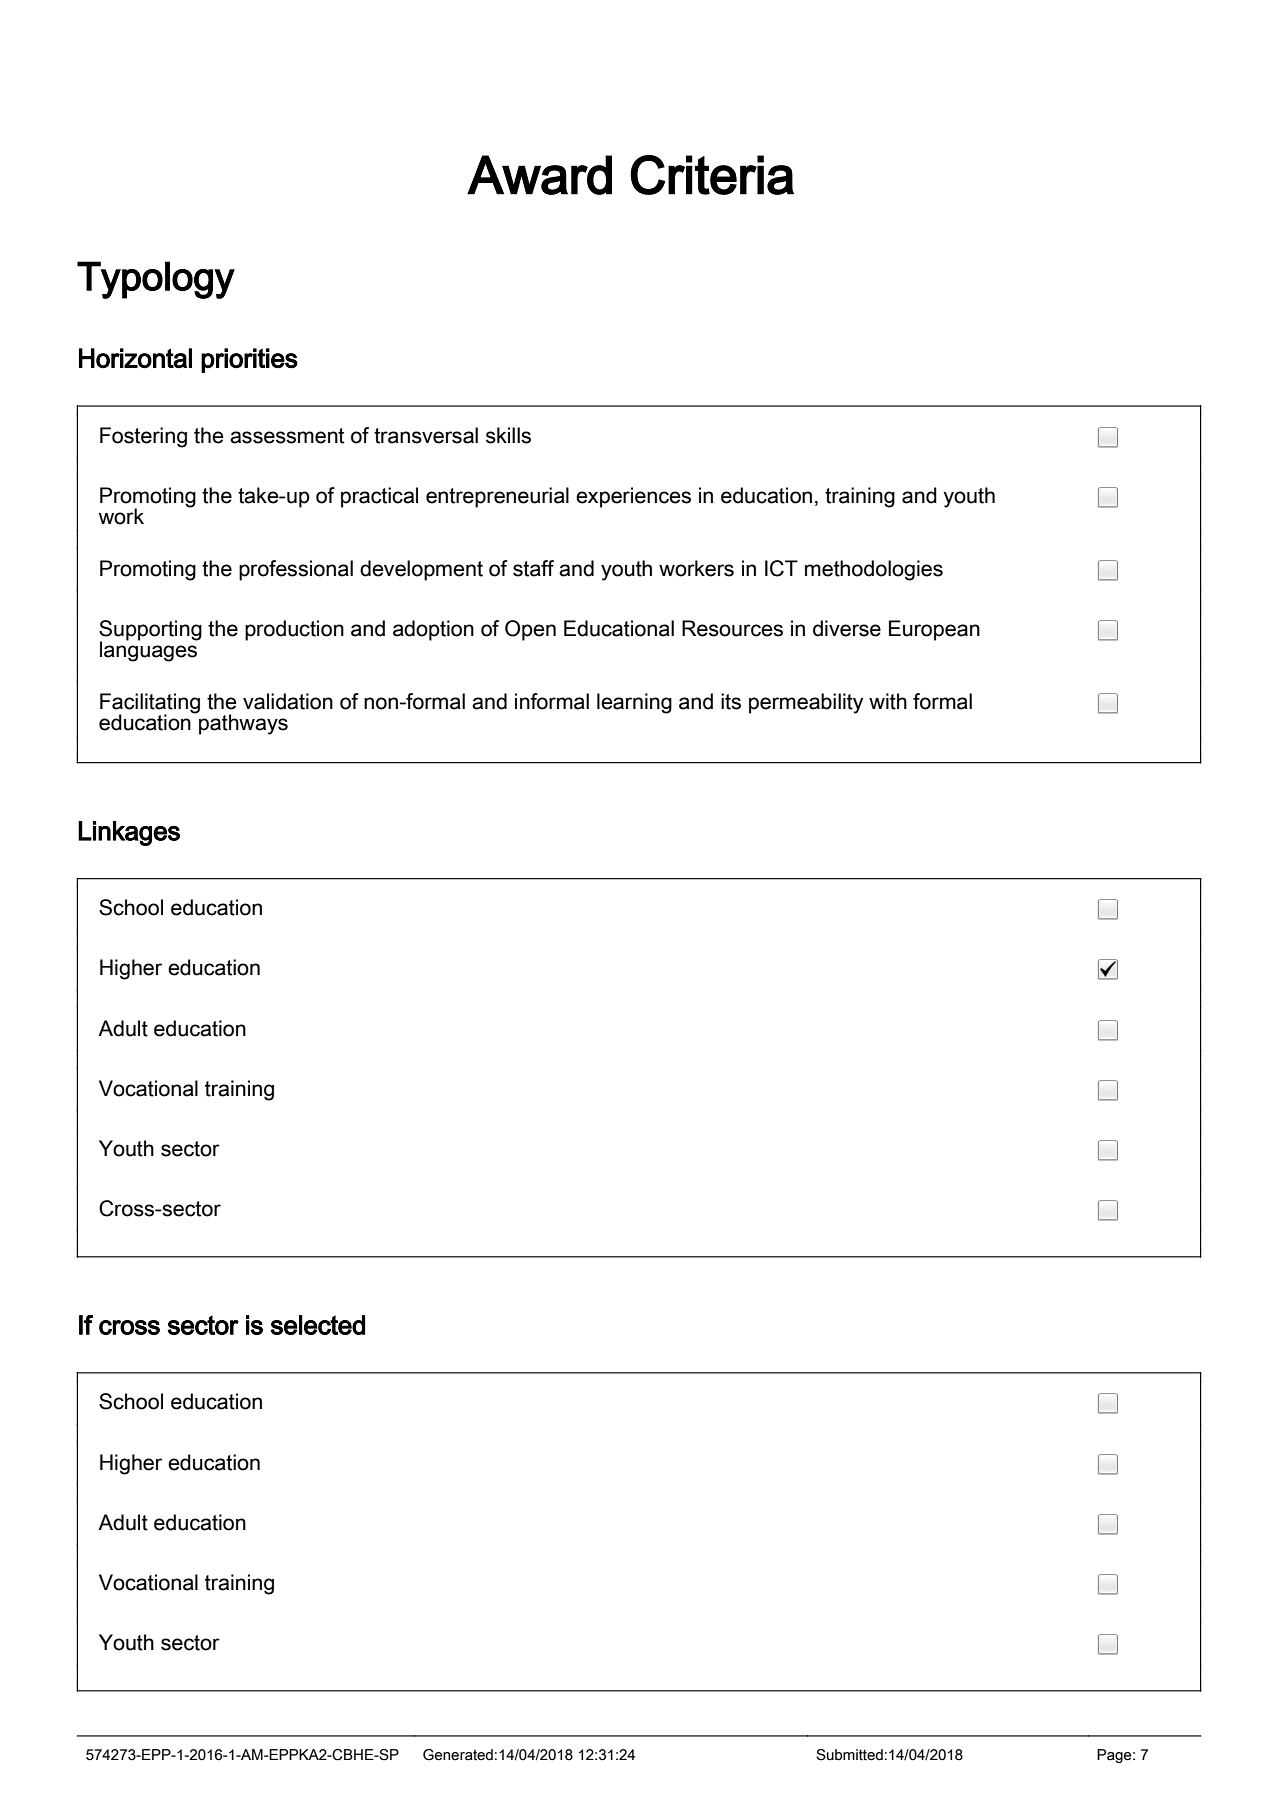 The width and height of the image is (1278, 1809). Describe the element at coordinates (806, 703) in the image. I see `permeability` at that location.
